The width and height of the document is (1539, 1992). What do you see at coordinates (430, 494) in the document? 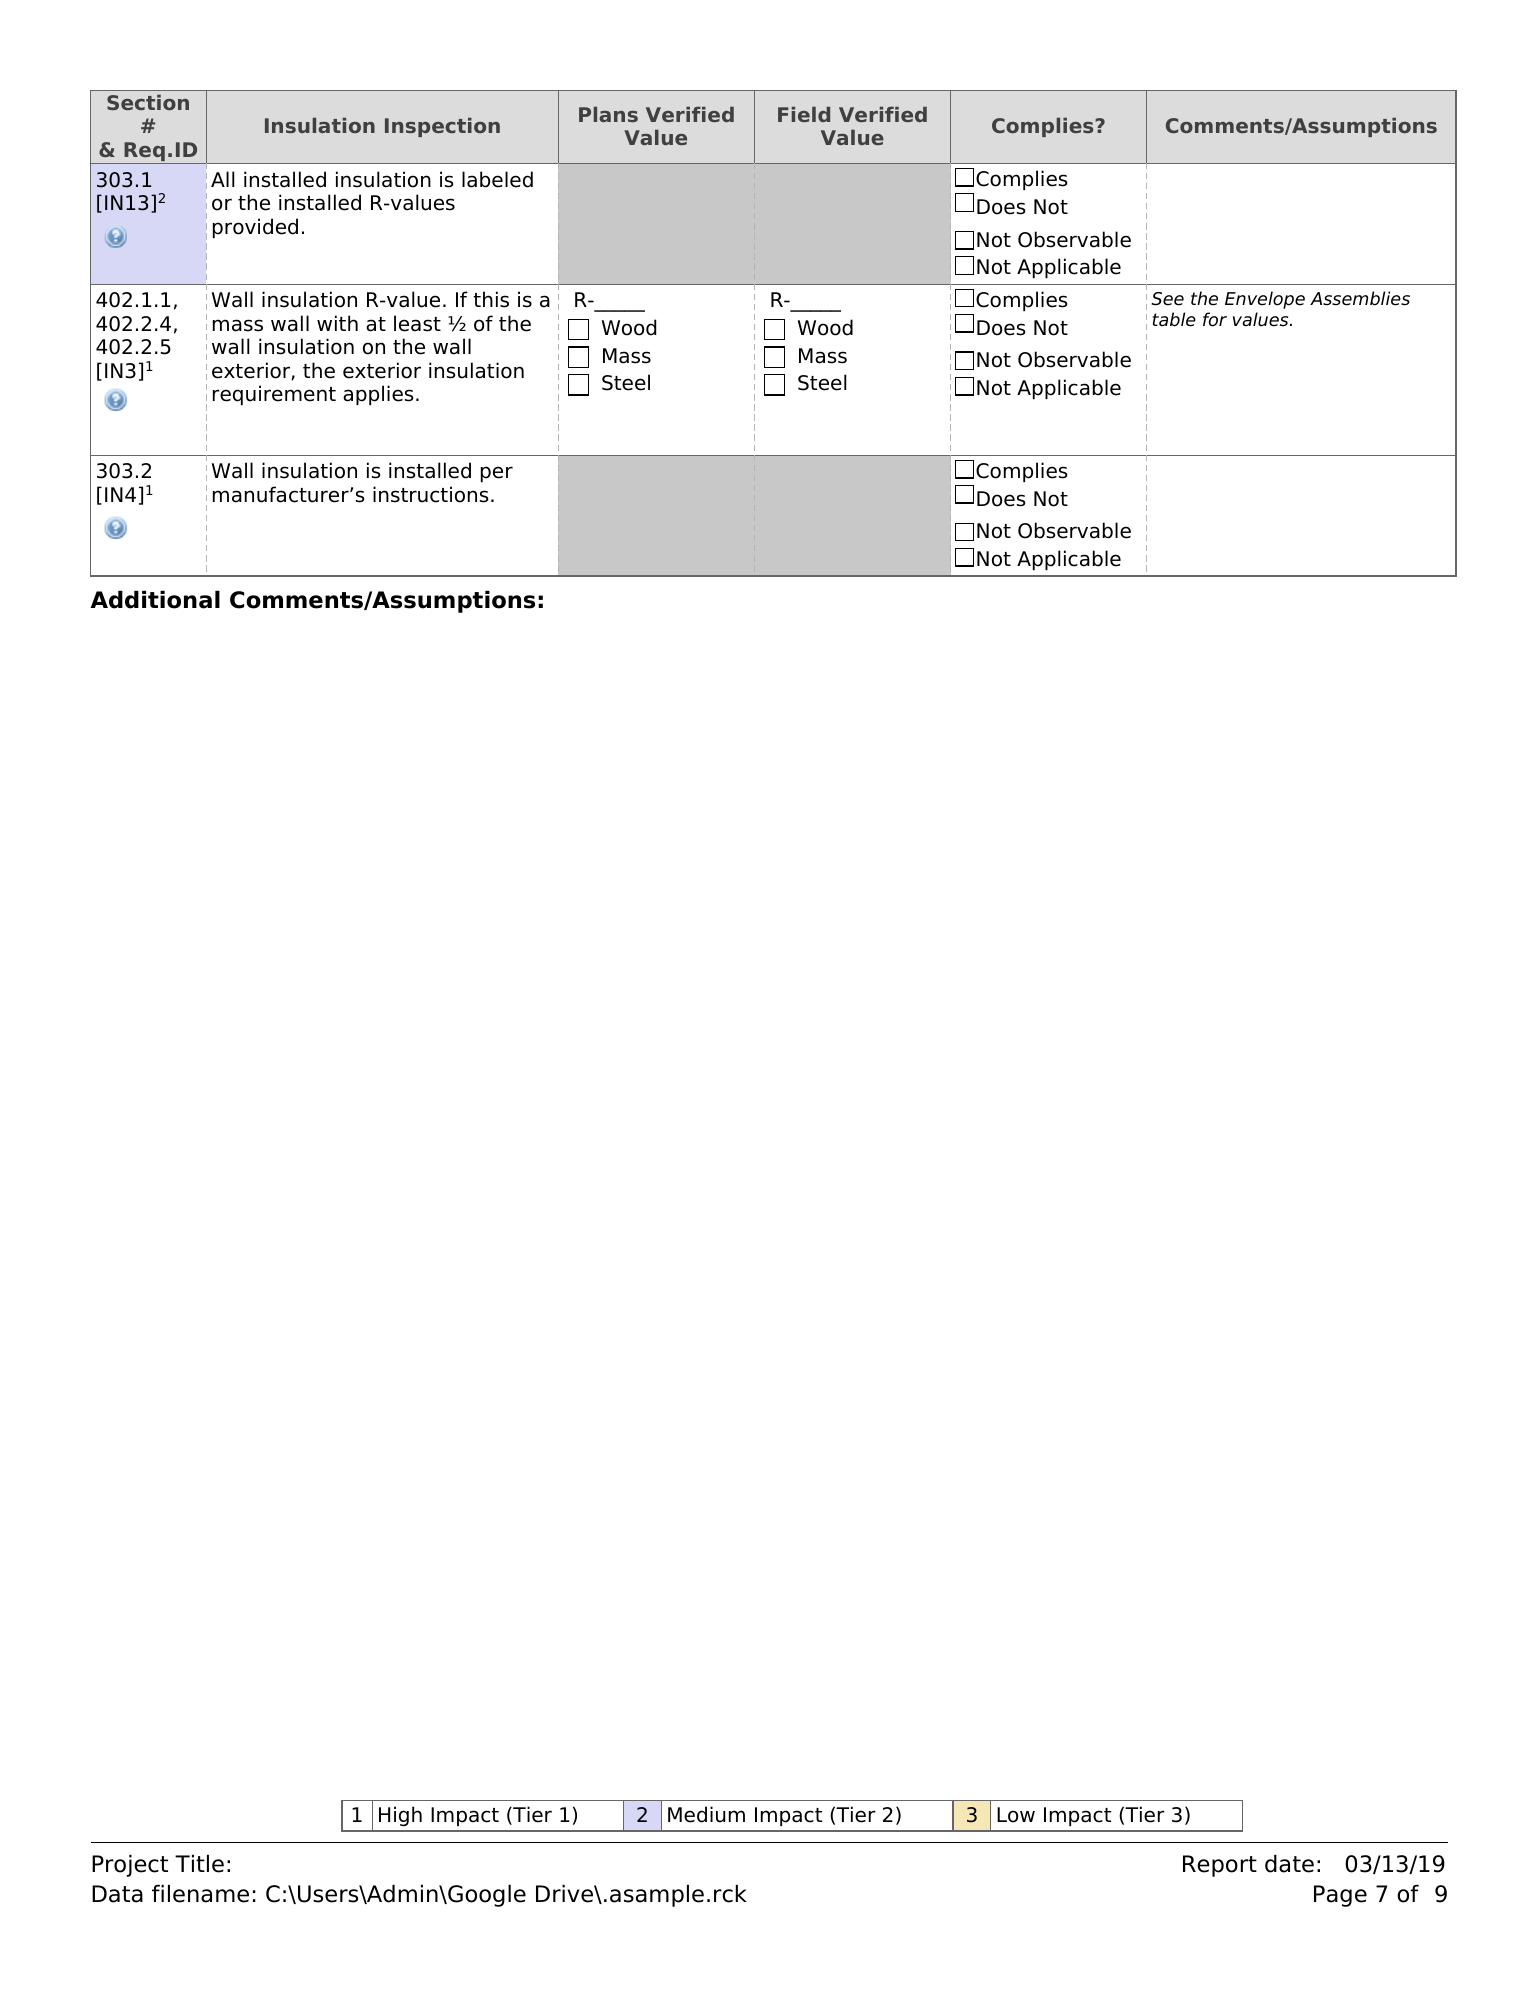
I see `instructions` at bounding box center [430, 494].
